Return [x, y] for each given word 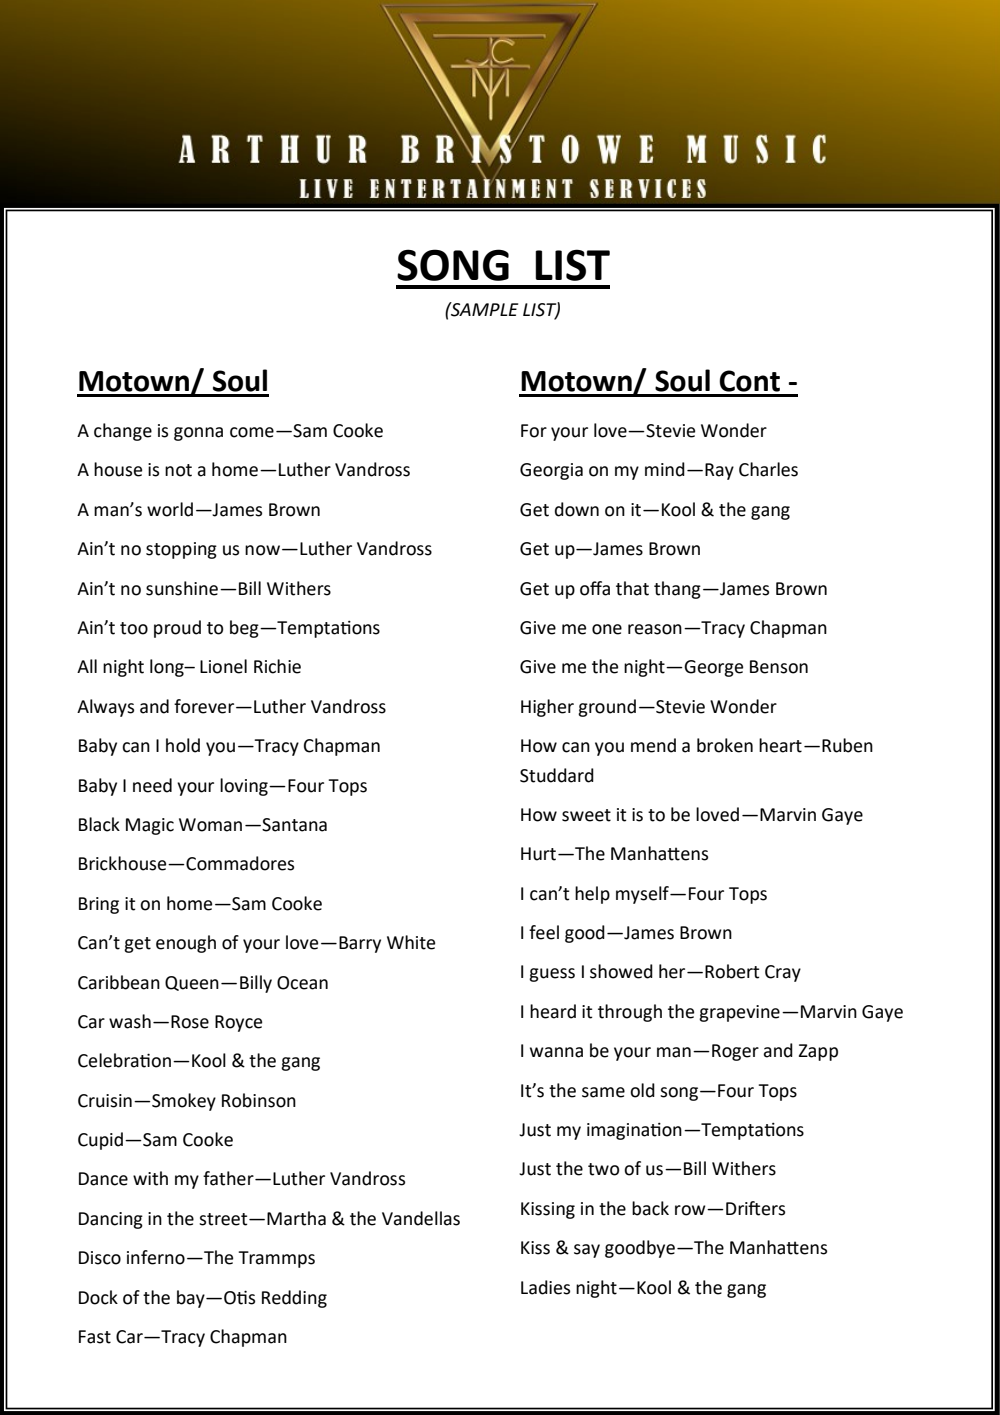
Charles [768, 469]
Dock [98, 1297]
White [411, 942]
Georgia [551, 471]
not [178, 470]
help [592, 895]
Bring [99, 905]
